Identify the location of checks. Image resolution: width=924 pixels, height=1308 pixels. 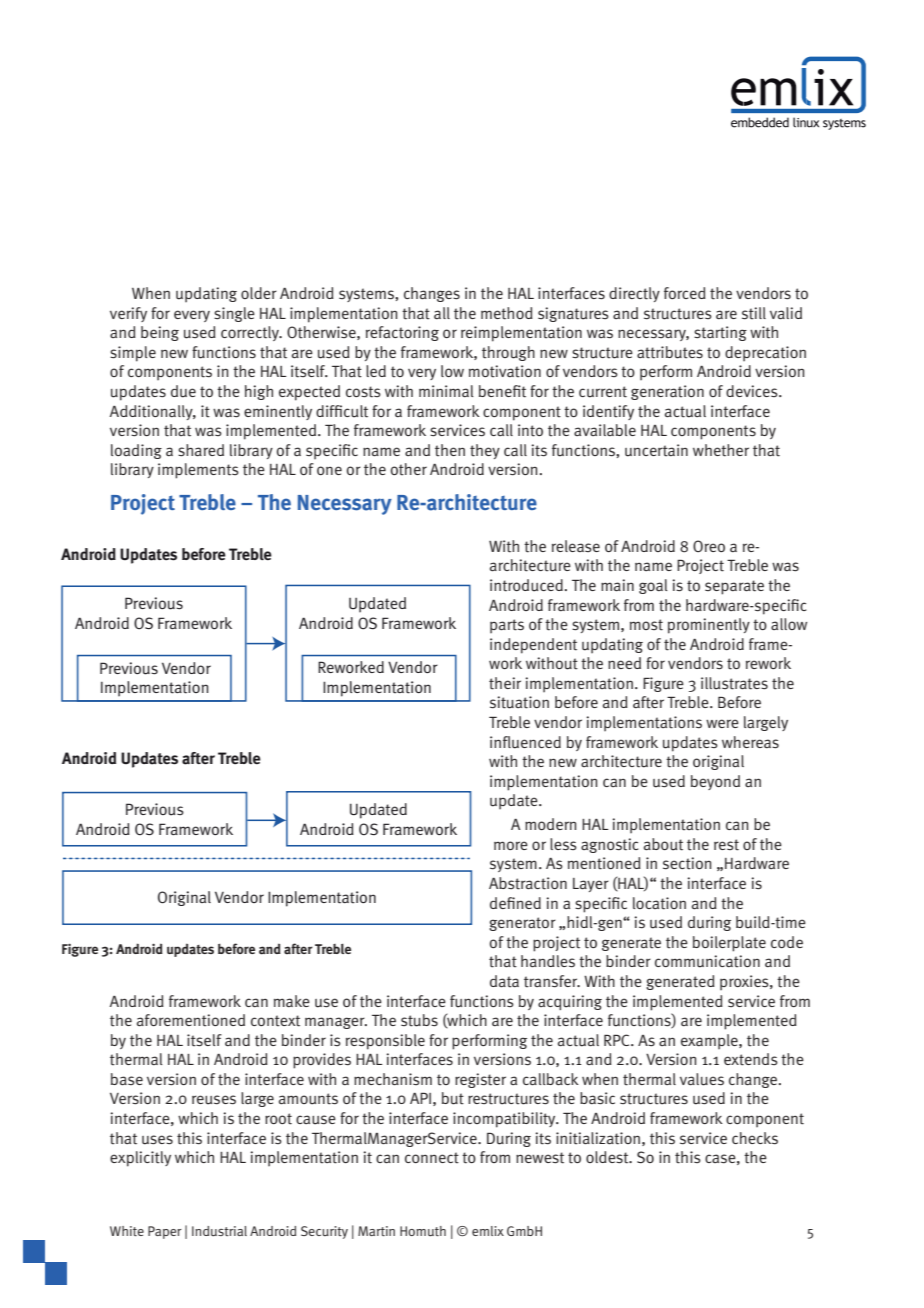
(755, 1138).
